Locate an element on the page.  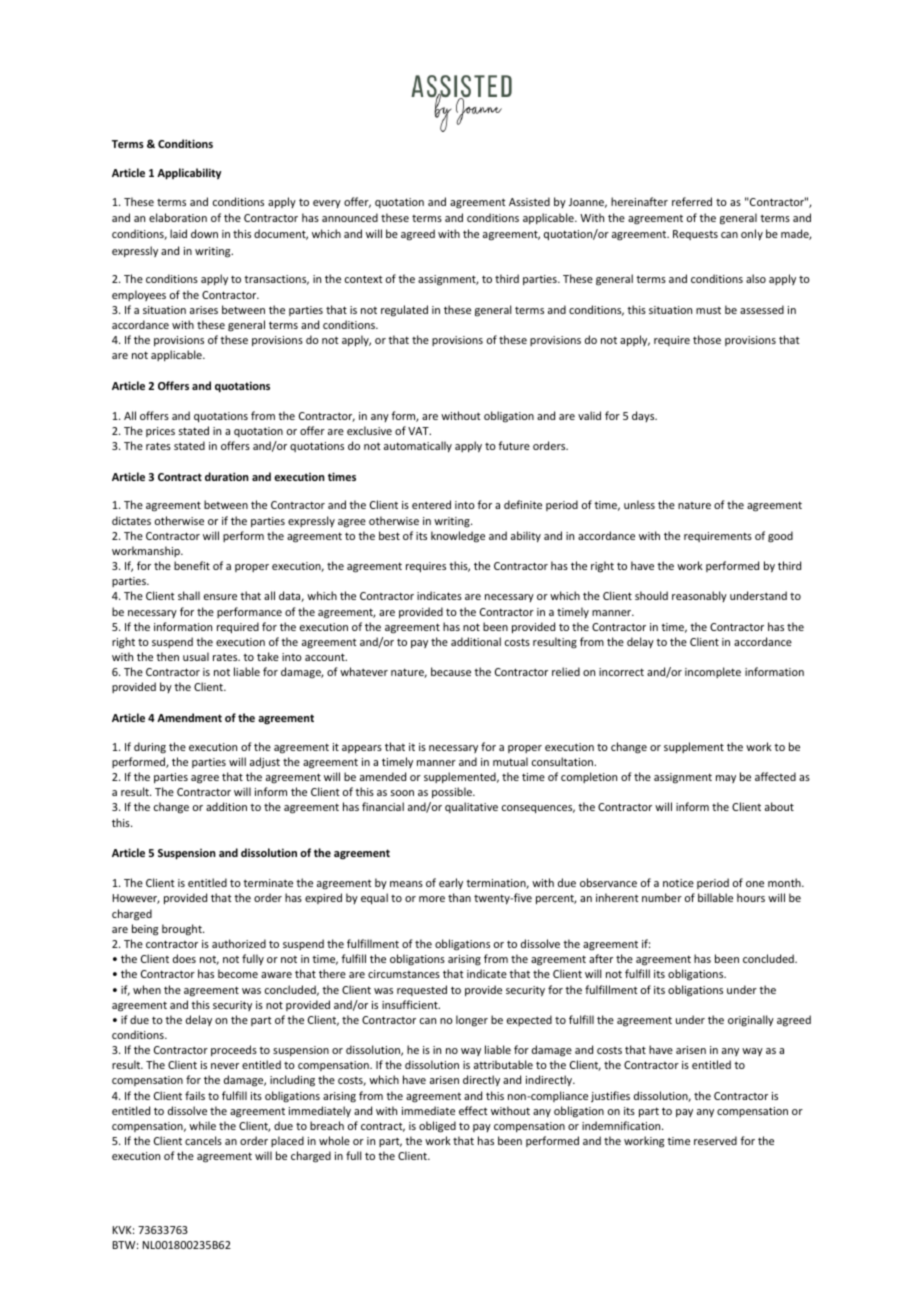
Requests is located at coordinates (695, 235).
